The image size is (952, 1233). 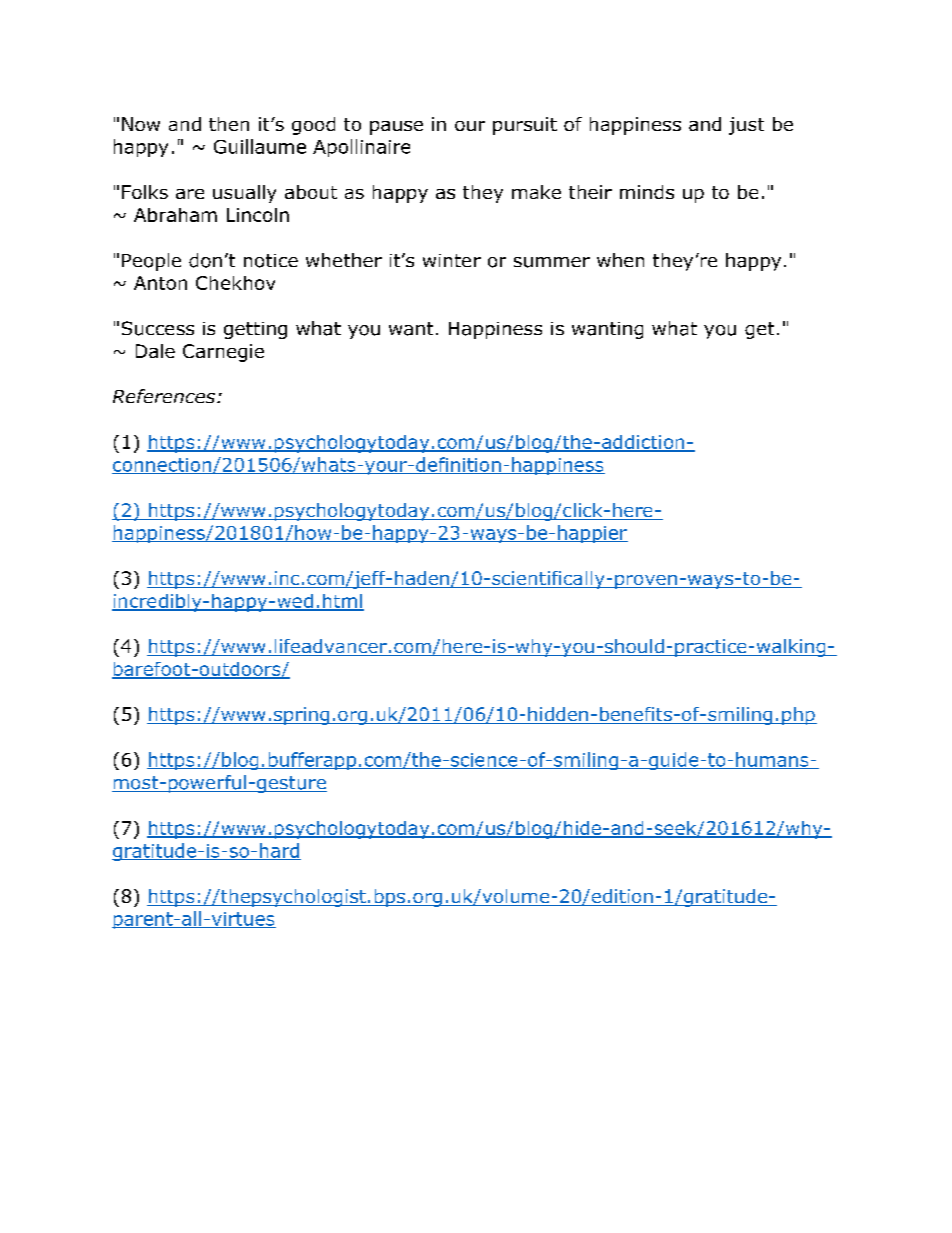 I want to click on just, so click(x=746, y=126).
